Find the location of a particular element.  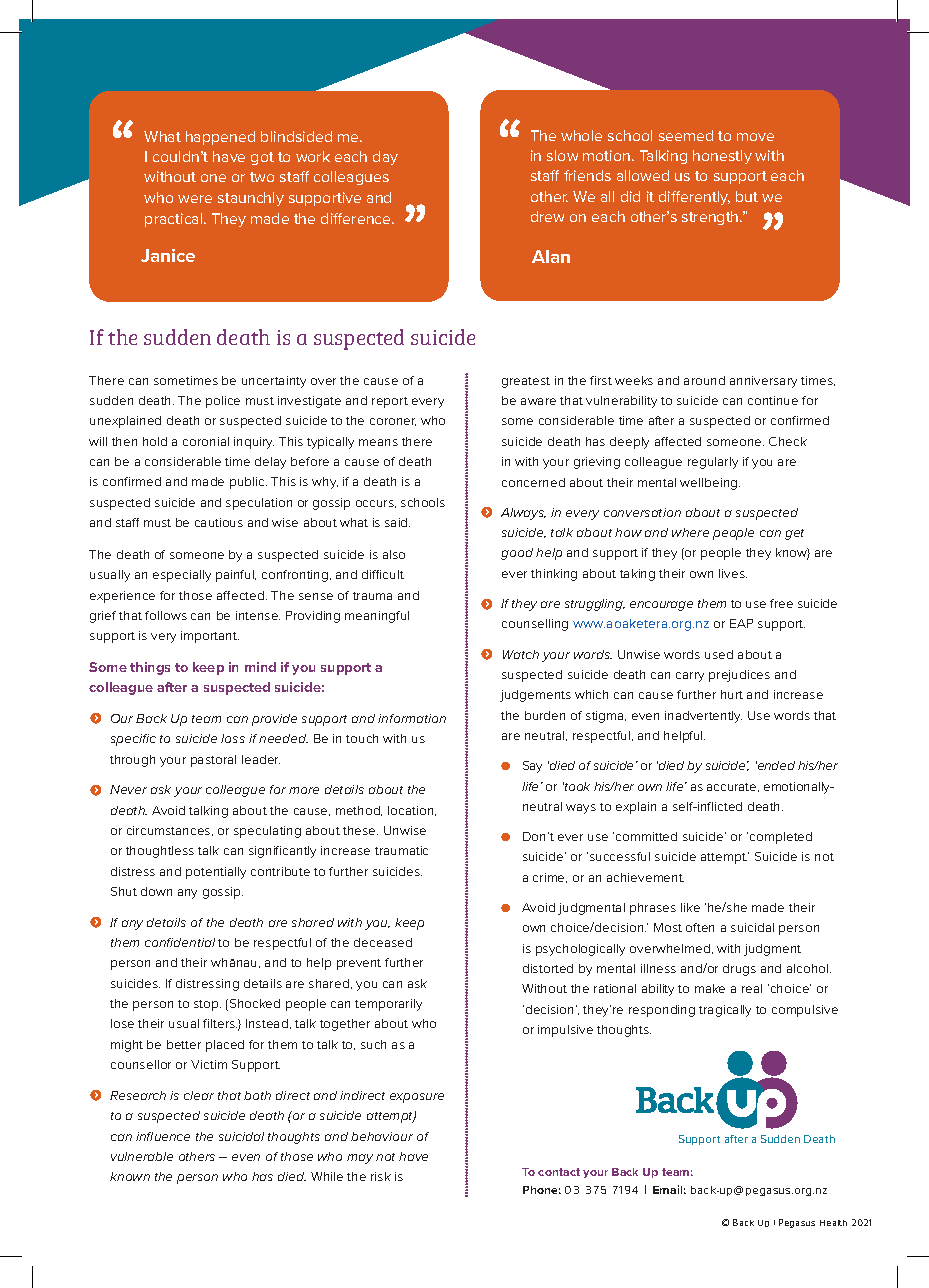

prejudices is located at coordinates (739, 676).
